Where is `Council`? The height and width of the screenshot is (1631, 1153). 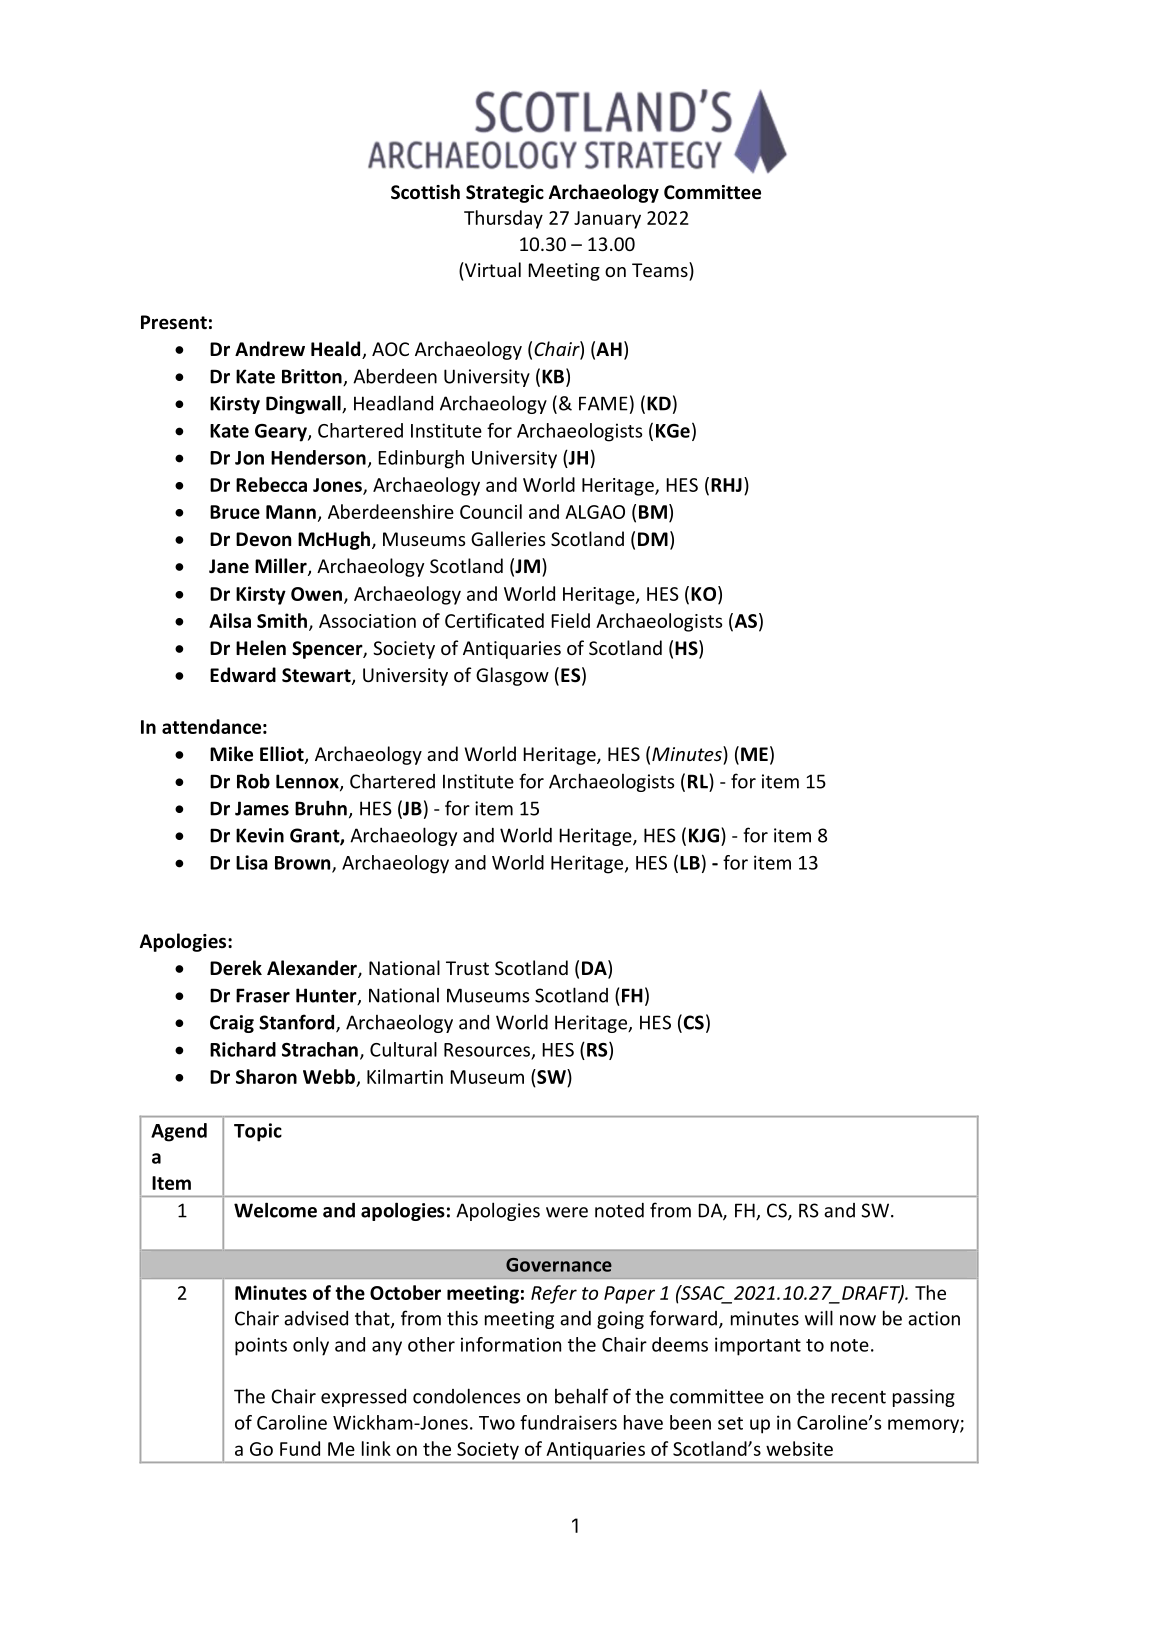 Council is located at coordinates (491, 511).
